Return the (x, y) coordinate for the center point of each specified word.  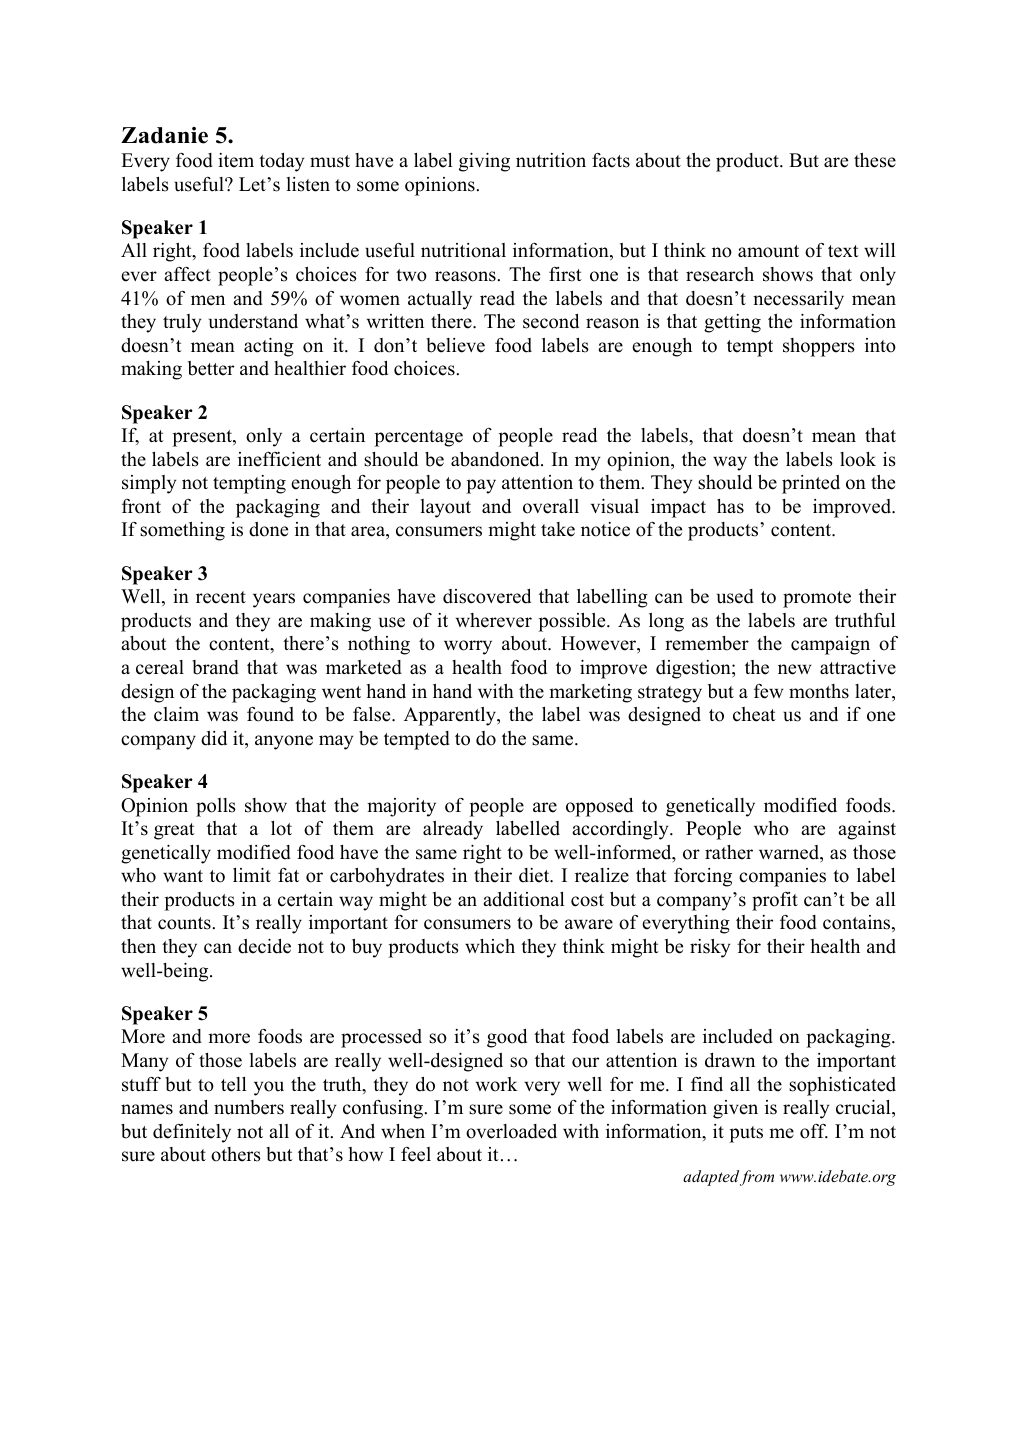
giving (484, 162)
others (236, 1154)
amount (768, 251)
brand (215, 667)
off (814, 1131)
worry (468, 647)
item (236, 160)
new (795, 669)
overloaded (511, 1131)
